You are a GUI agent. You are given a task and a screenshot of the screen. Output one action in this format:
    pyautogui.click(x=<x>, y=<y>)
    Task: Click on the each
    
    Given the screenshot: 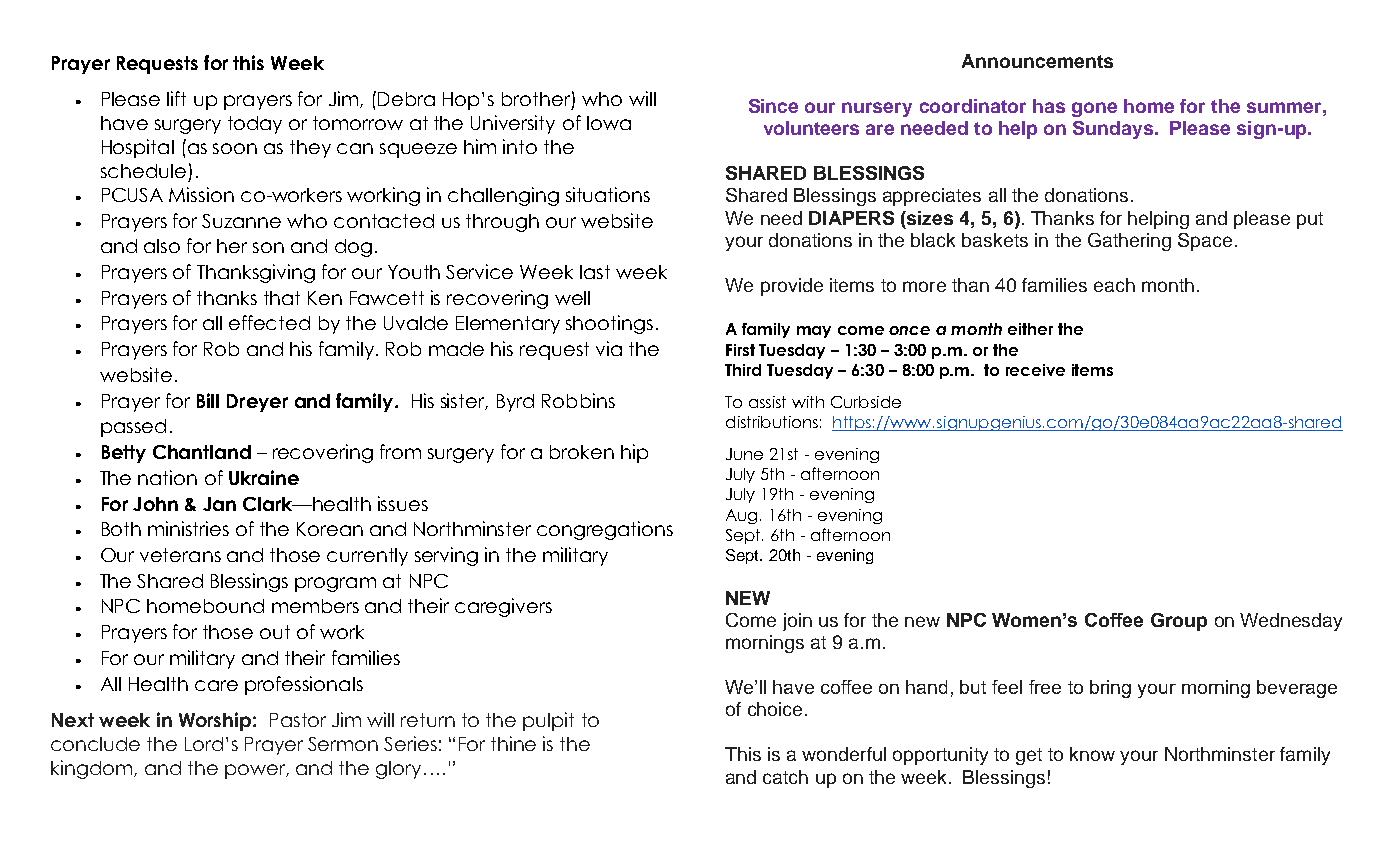 What is the action you would take?
    pyautogui.click(x=1114, y=285)
